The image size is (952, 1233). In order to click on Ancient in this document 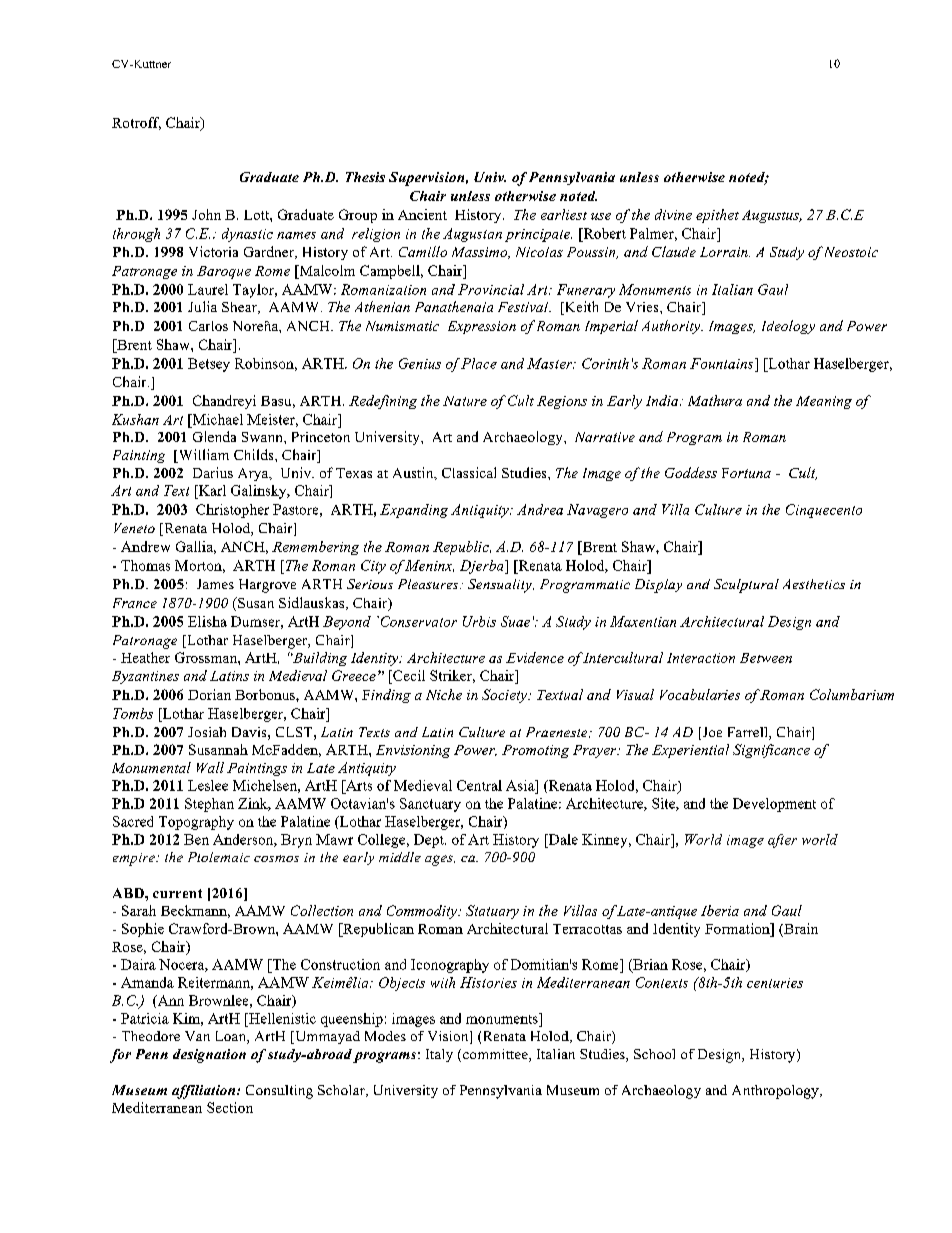, I will do `click(422, 214)`.
